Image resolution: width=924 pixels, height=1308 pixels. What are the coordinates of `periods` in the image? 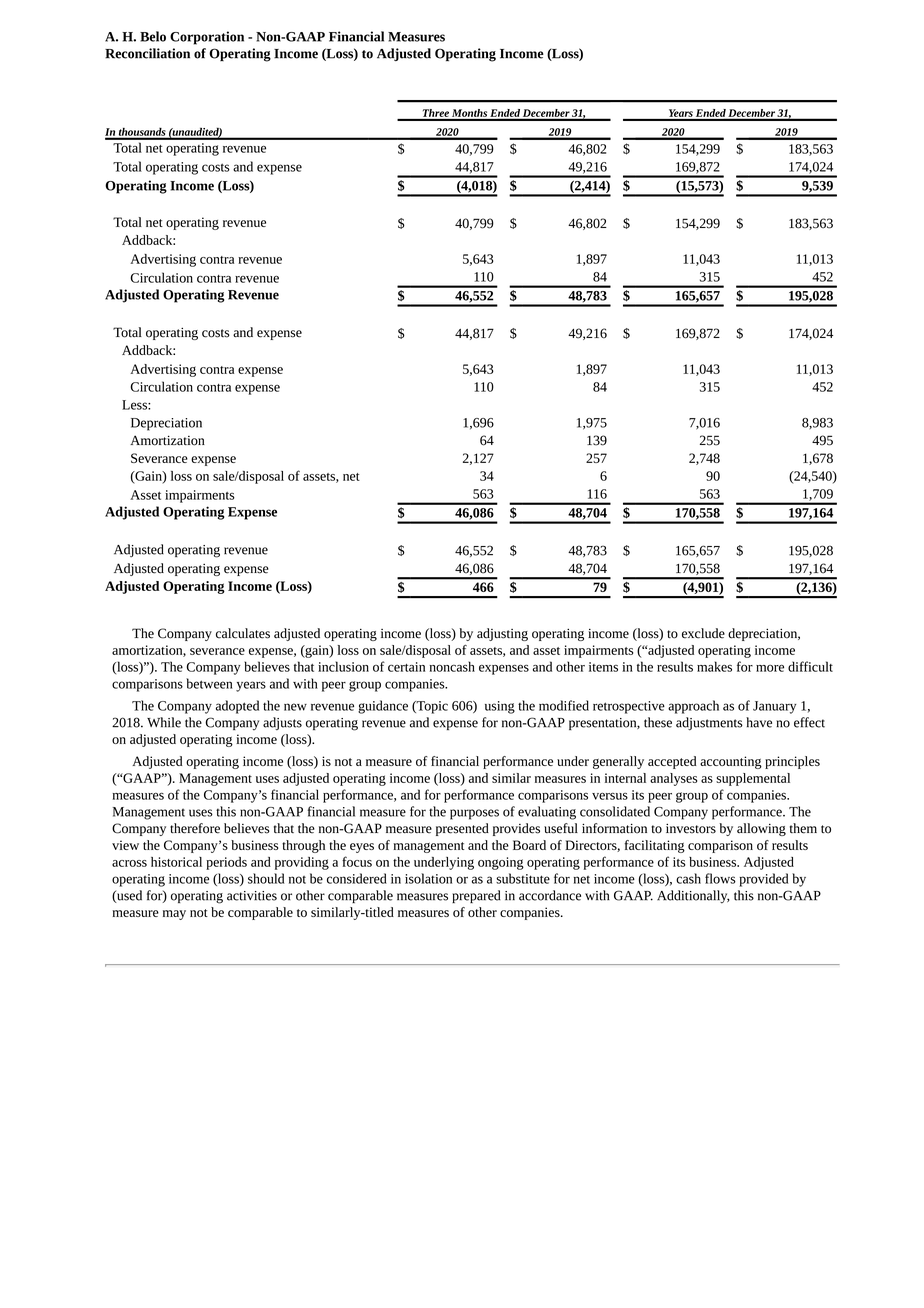 It's located at (226, 863).
